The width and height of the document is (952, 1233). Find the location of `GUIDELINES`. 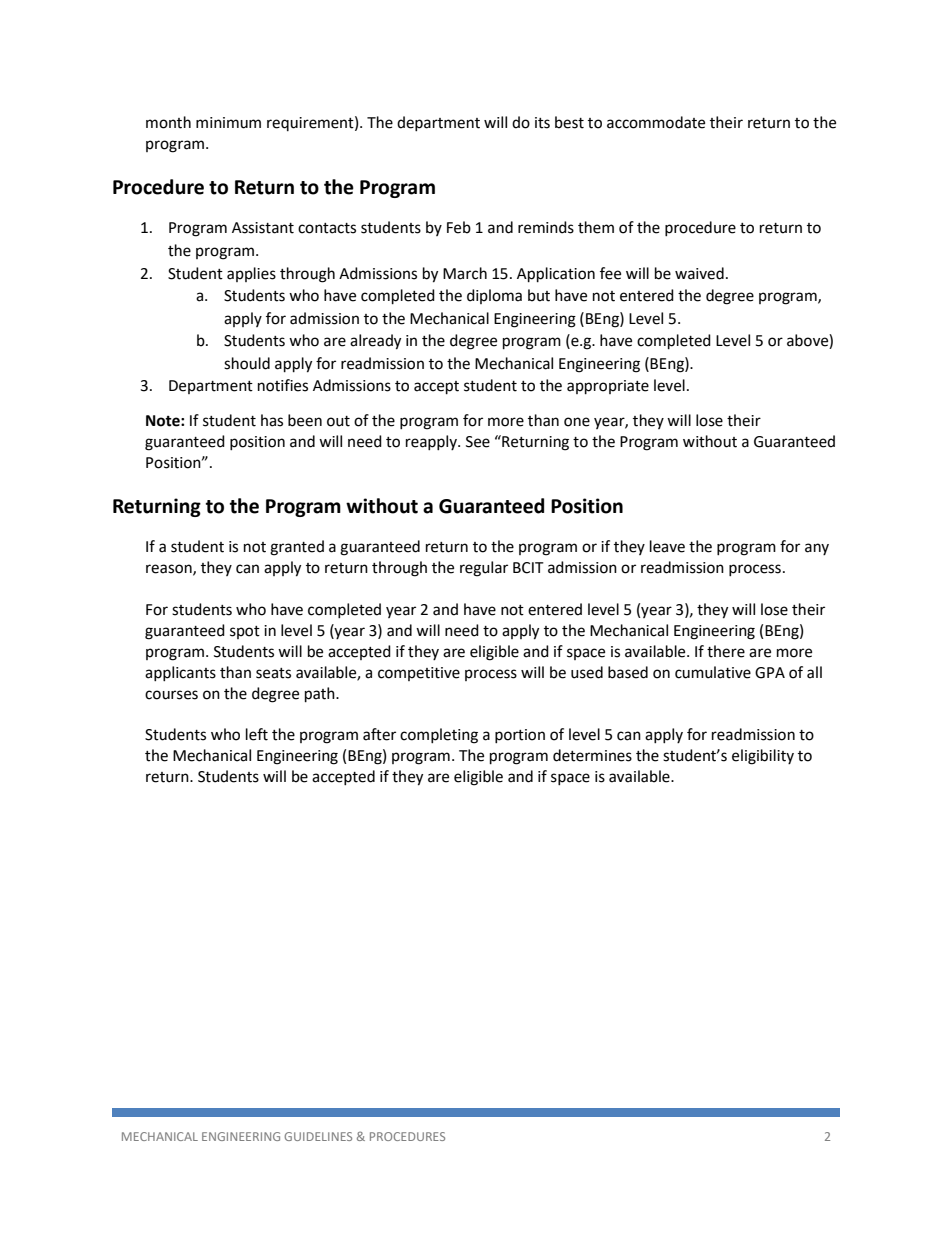

GUIDELINES is located at coordinates (318, 1136).
